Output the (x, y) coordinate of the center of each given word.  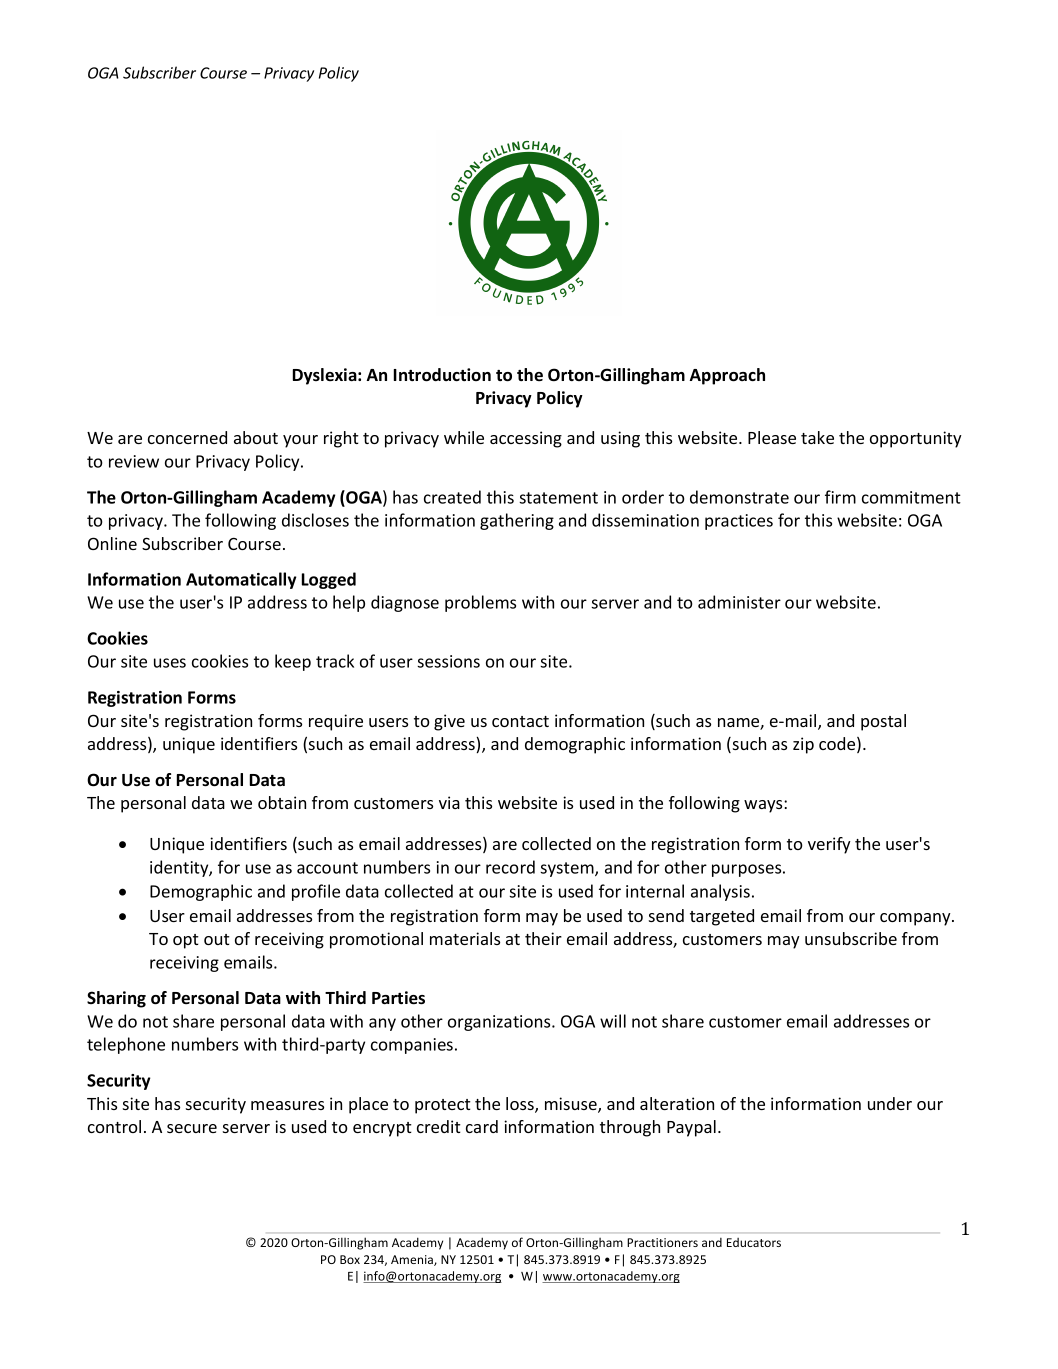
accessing (526, 439)
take (817, 437)
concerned (187, 437)
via (449, 802)
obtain (282, 802)
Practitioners (662, 1242)
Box (350, 1259)
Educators (754, 1242)
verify (829, 845)
